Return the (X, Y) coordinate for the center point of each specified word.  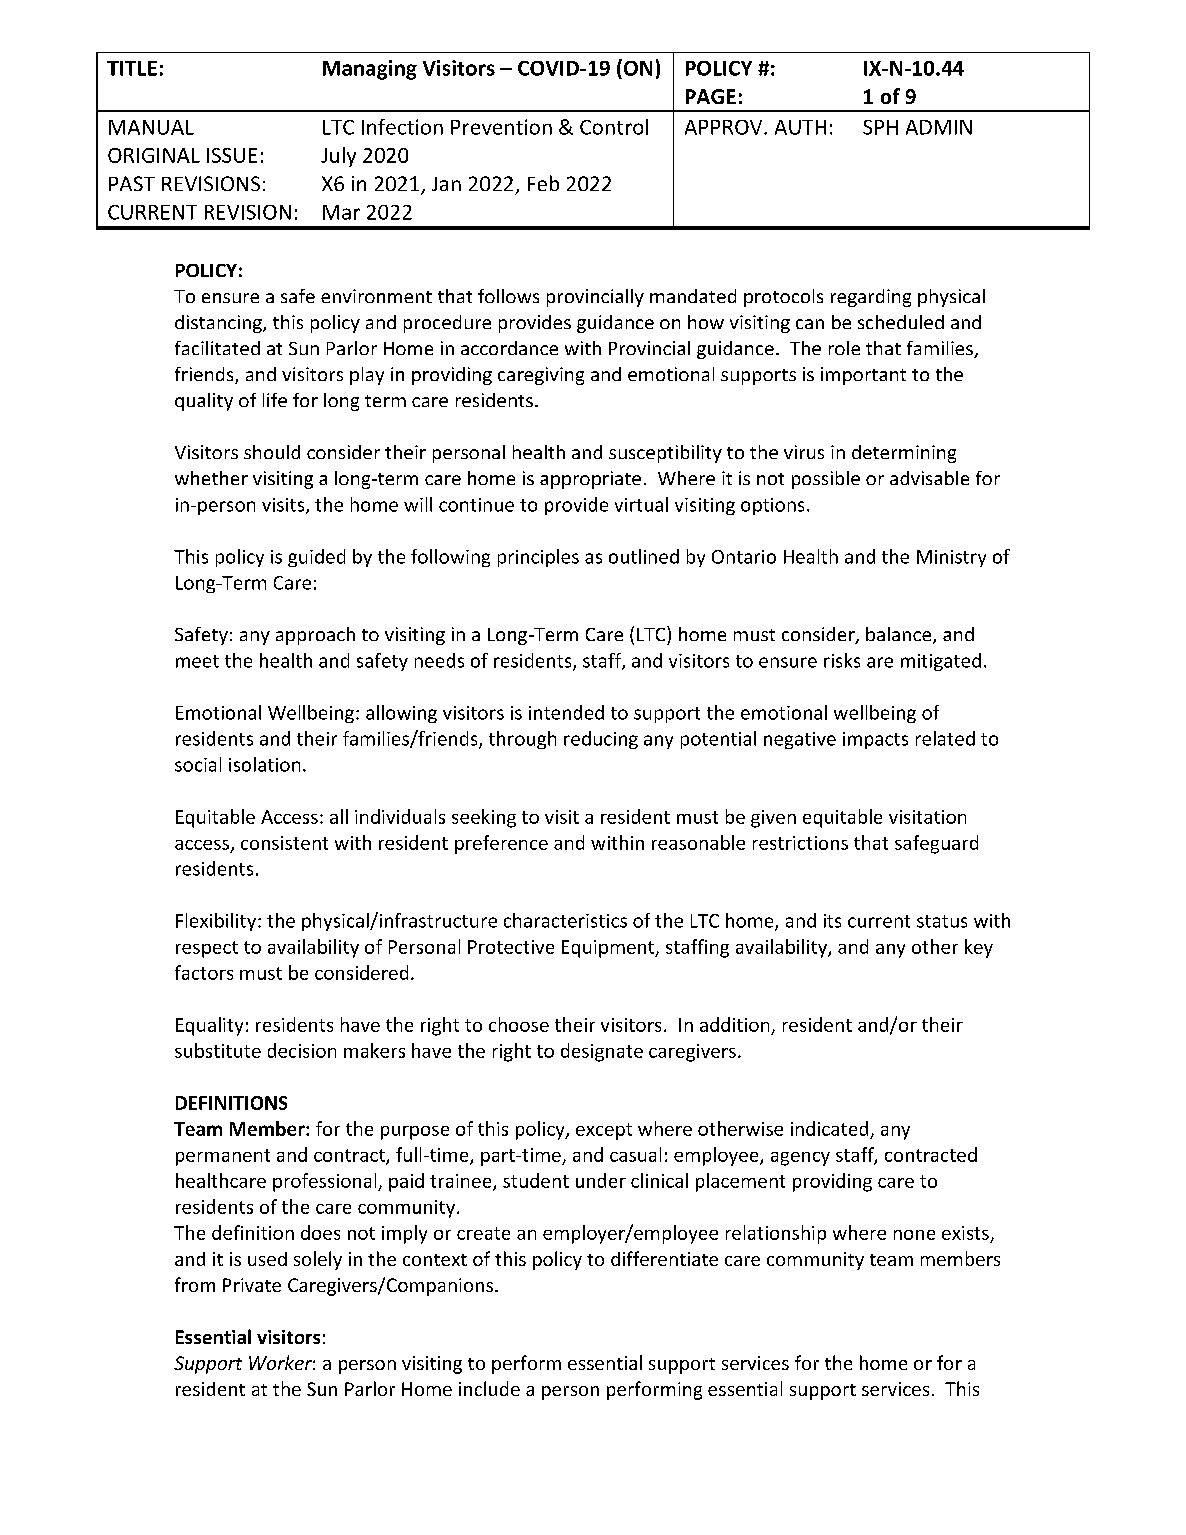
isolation (264, 764)
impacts (875, 740)
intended (566, 712)
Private (252, 1285)
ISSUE (232, 155)
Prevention (501, 127)
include (489, 1388)
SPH (880, 127)
